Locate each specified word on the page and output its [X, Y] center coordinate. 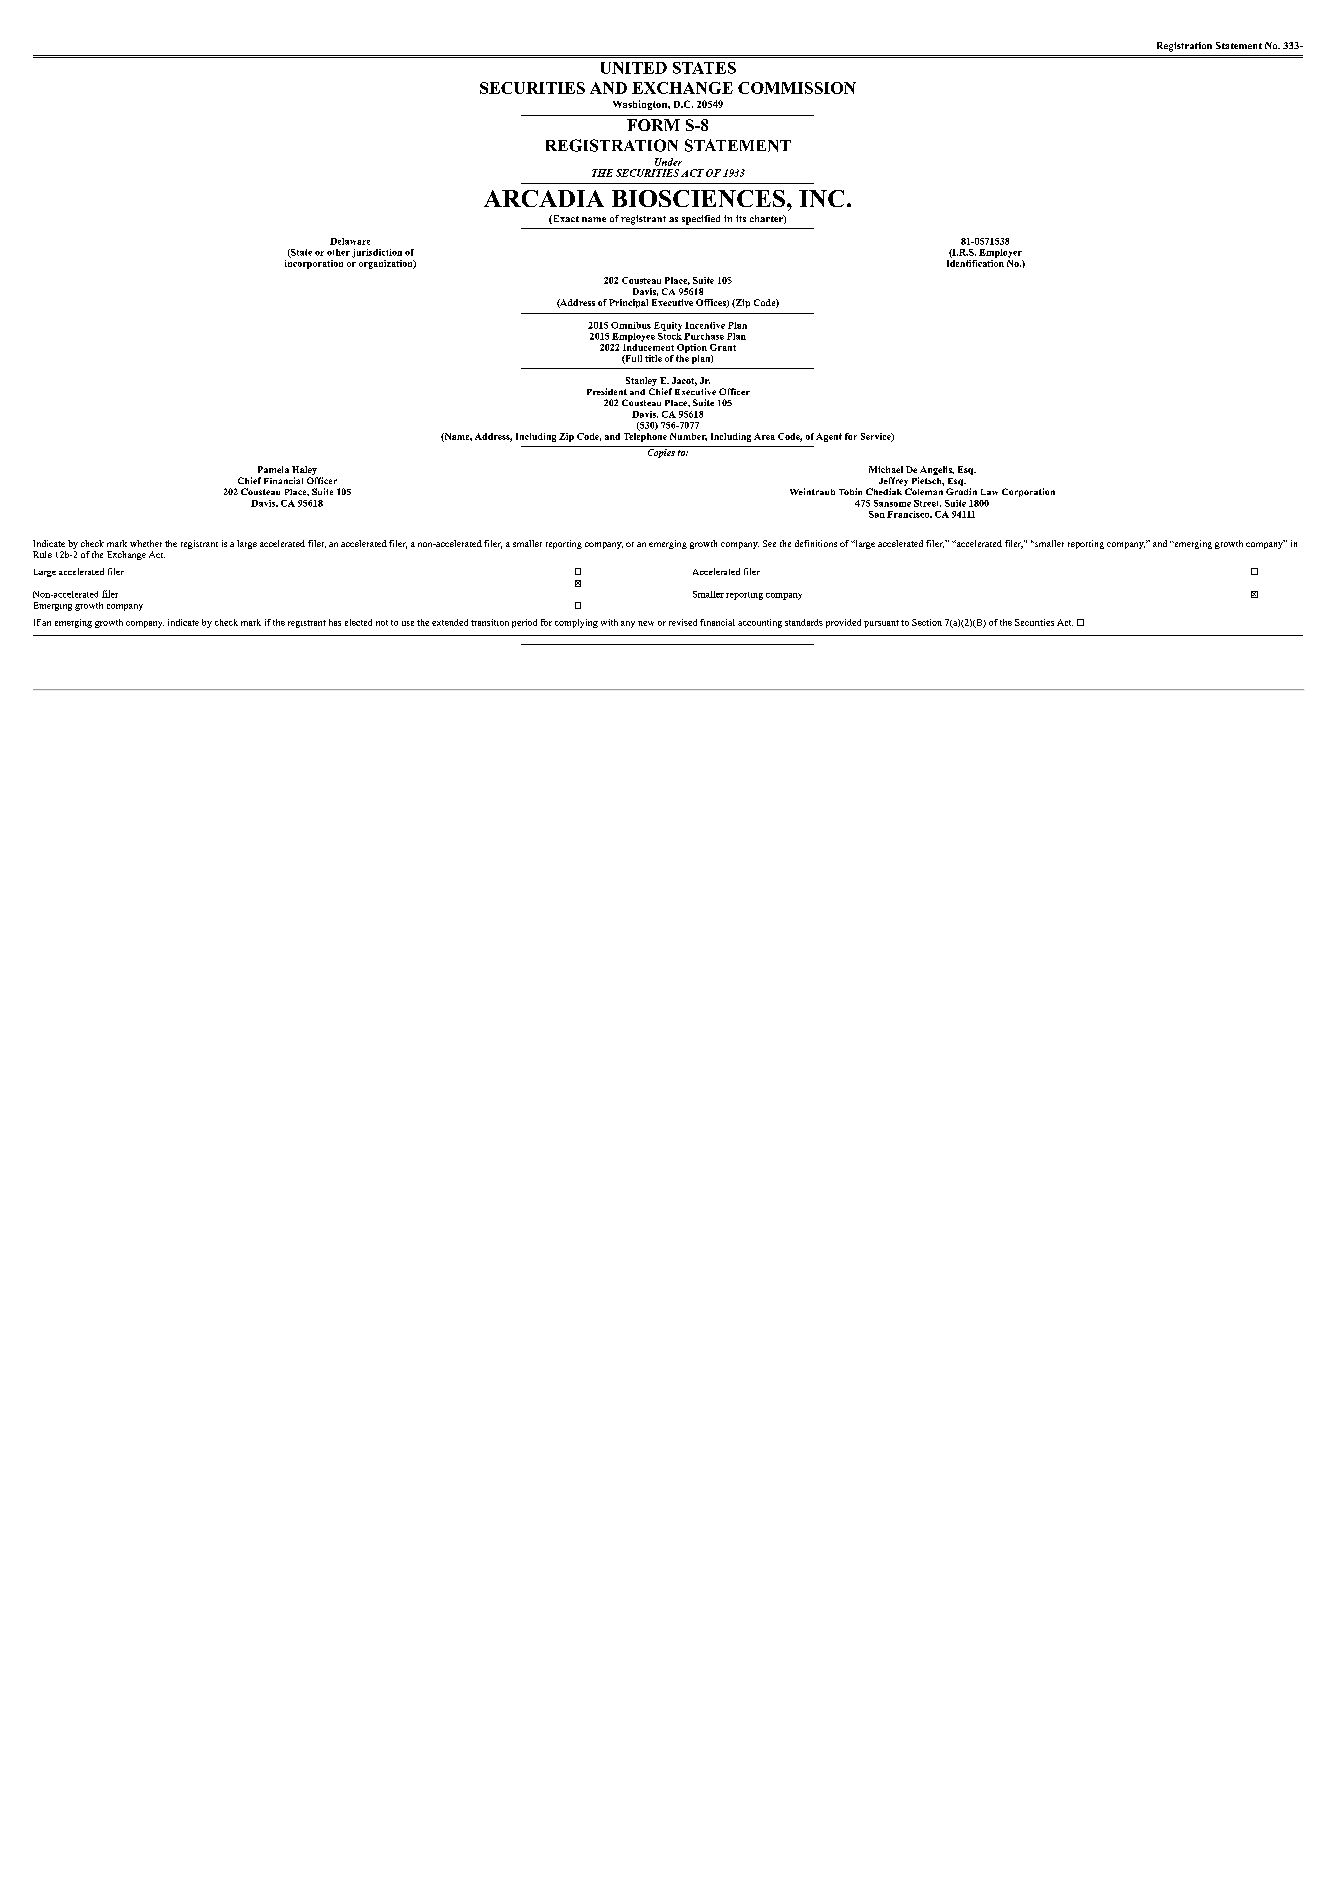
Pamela [273, 469]
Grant [723, 347]
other [338, 252]
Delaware [350, 241]
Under [668, 162]
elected [358, 622]
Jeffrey [894, 483]
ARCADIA [544, 198]
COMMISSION [797, 88]
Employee [633, 337]
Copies [661, 452]
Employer [1000, 253]
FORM [653, 125]
